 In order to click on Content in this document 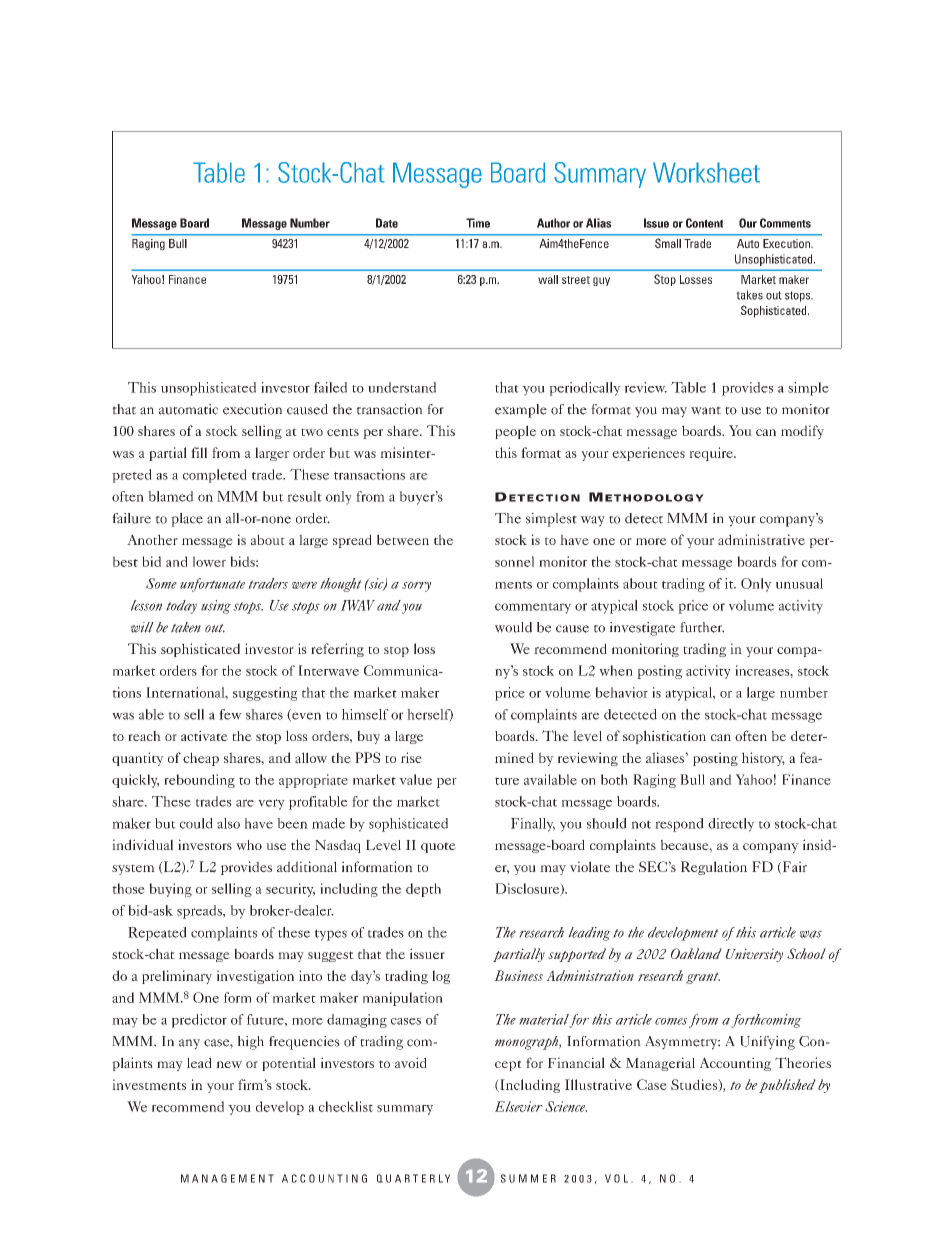, I will do `click(704, 223)`.
